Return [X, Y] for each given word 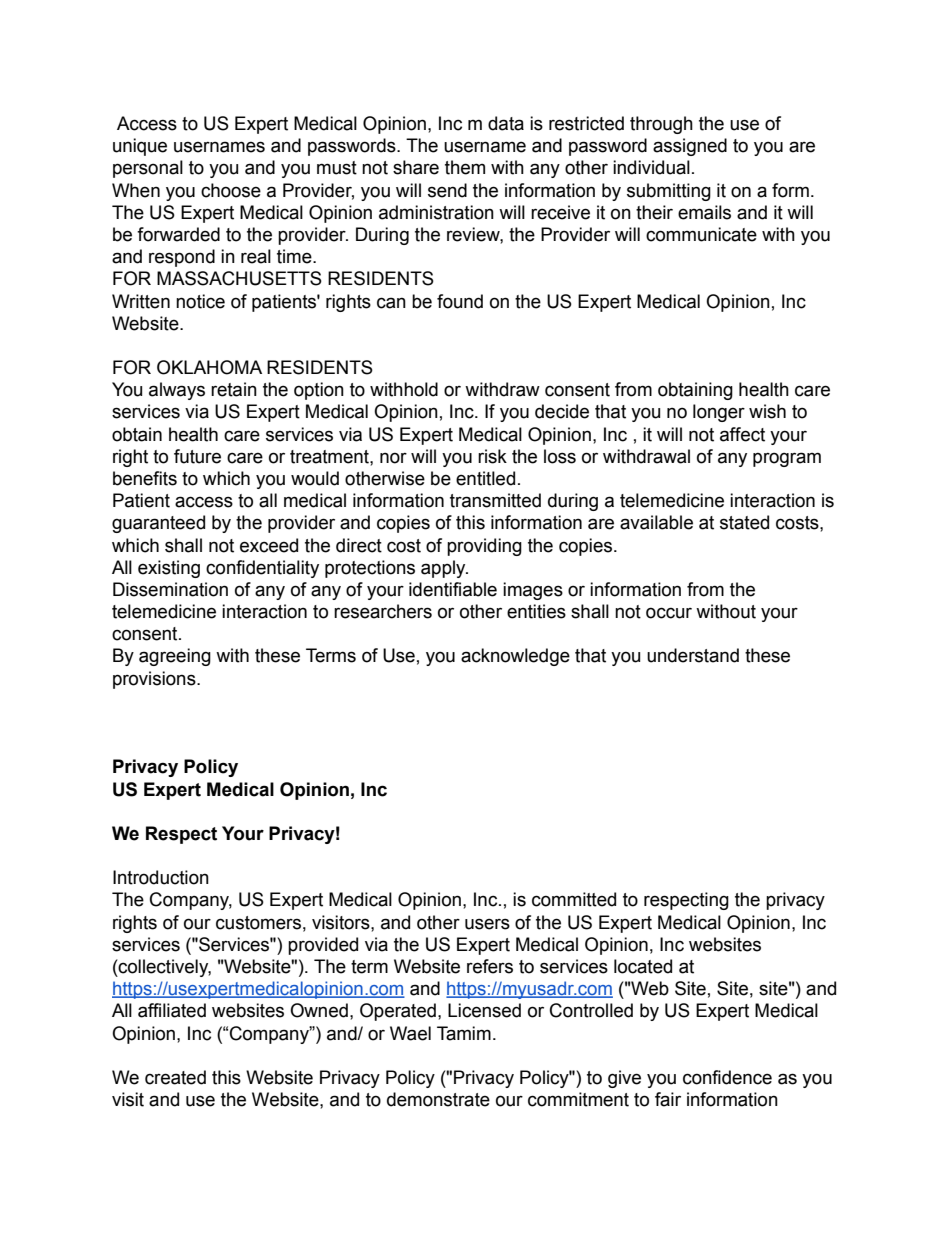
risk [492, 456]
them [465, 167]
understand [693, 655]
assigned [690, 147]
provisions [155, 680]
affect [742, 434]
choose [231, 190]
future [197, 456]
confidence [727, 1077]
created [175, 1077]
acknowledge [515, 657]
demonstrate [438, 1099]
